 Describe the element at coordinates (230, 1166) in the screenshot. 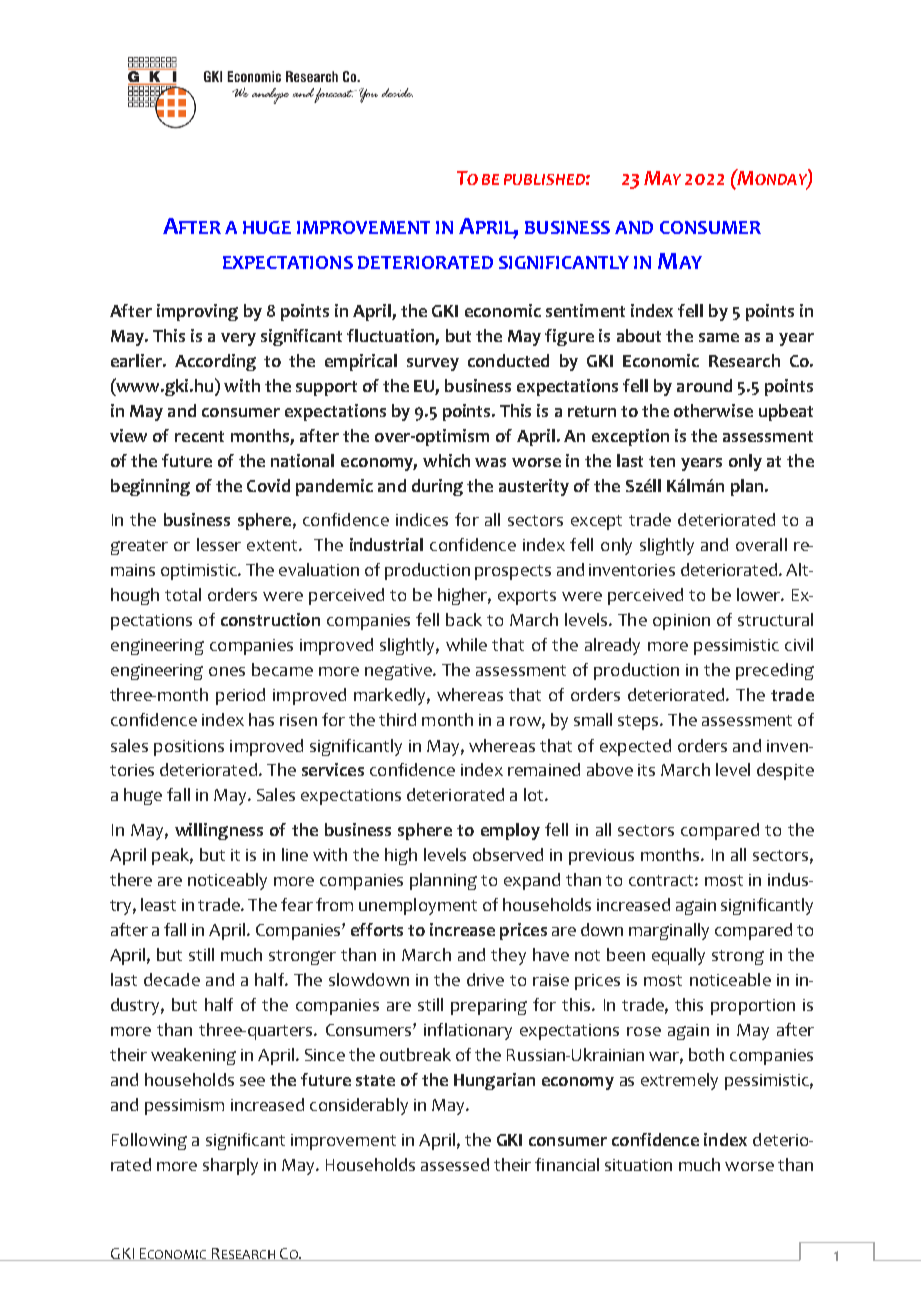

I see `sharply` at that location.
